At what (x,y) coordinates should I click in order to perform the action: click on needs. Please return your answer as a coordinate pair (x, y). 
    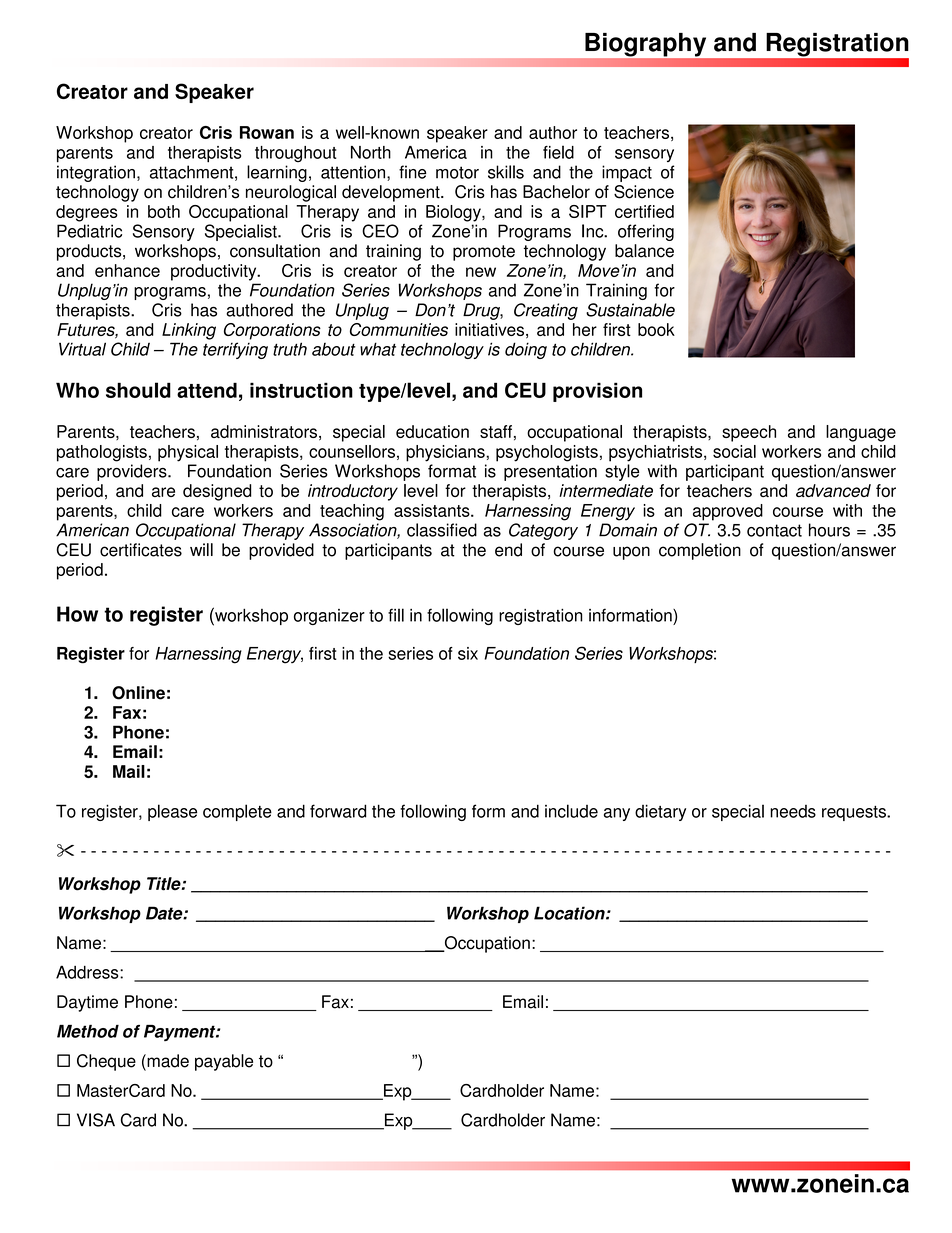
    Looking at the image, I should click on (793, 811).
